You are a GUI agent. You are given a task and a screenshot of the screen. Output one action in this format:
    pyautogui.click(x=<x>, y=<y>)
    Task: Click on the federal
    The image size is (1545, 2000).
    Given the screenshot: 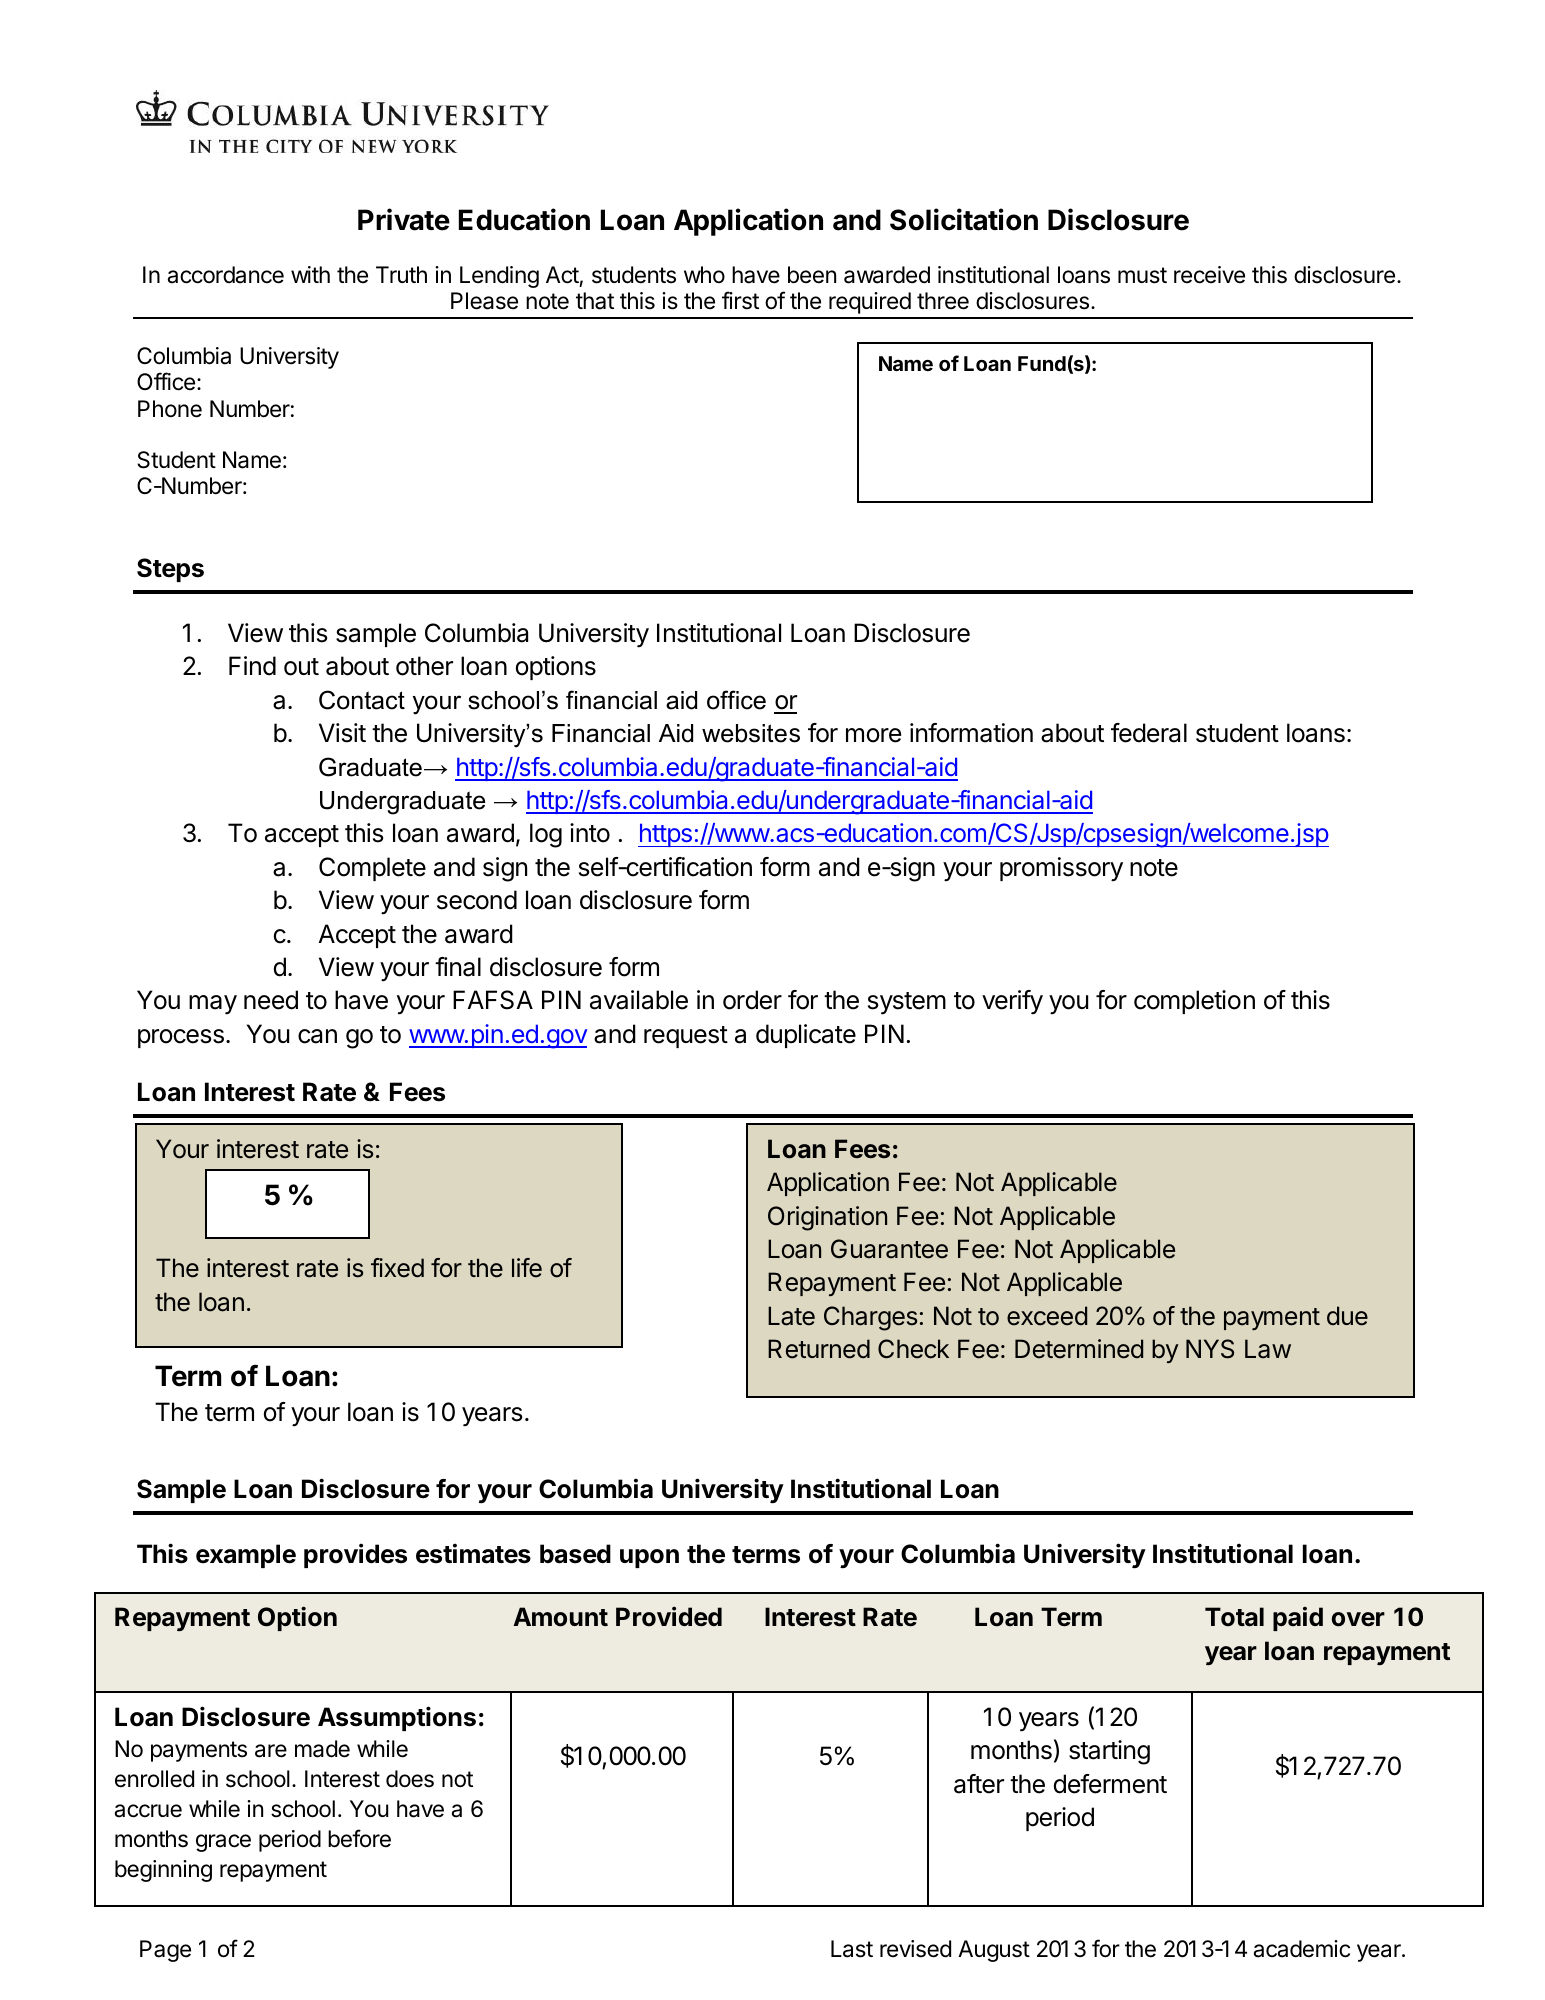 What is the action you would take?
    pyautogui.click(x=1149, y=733)
